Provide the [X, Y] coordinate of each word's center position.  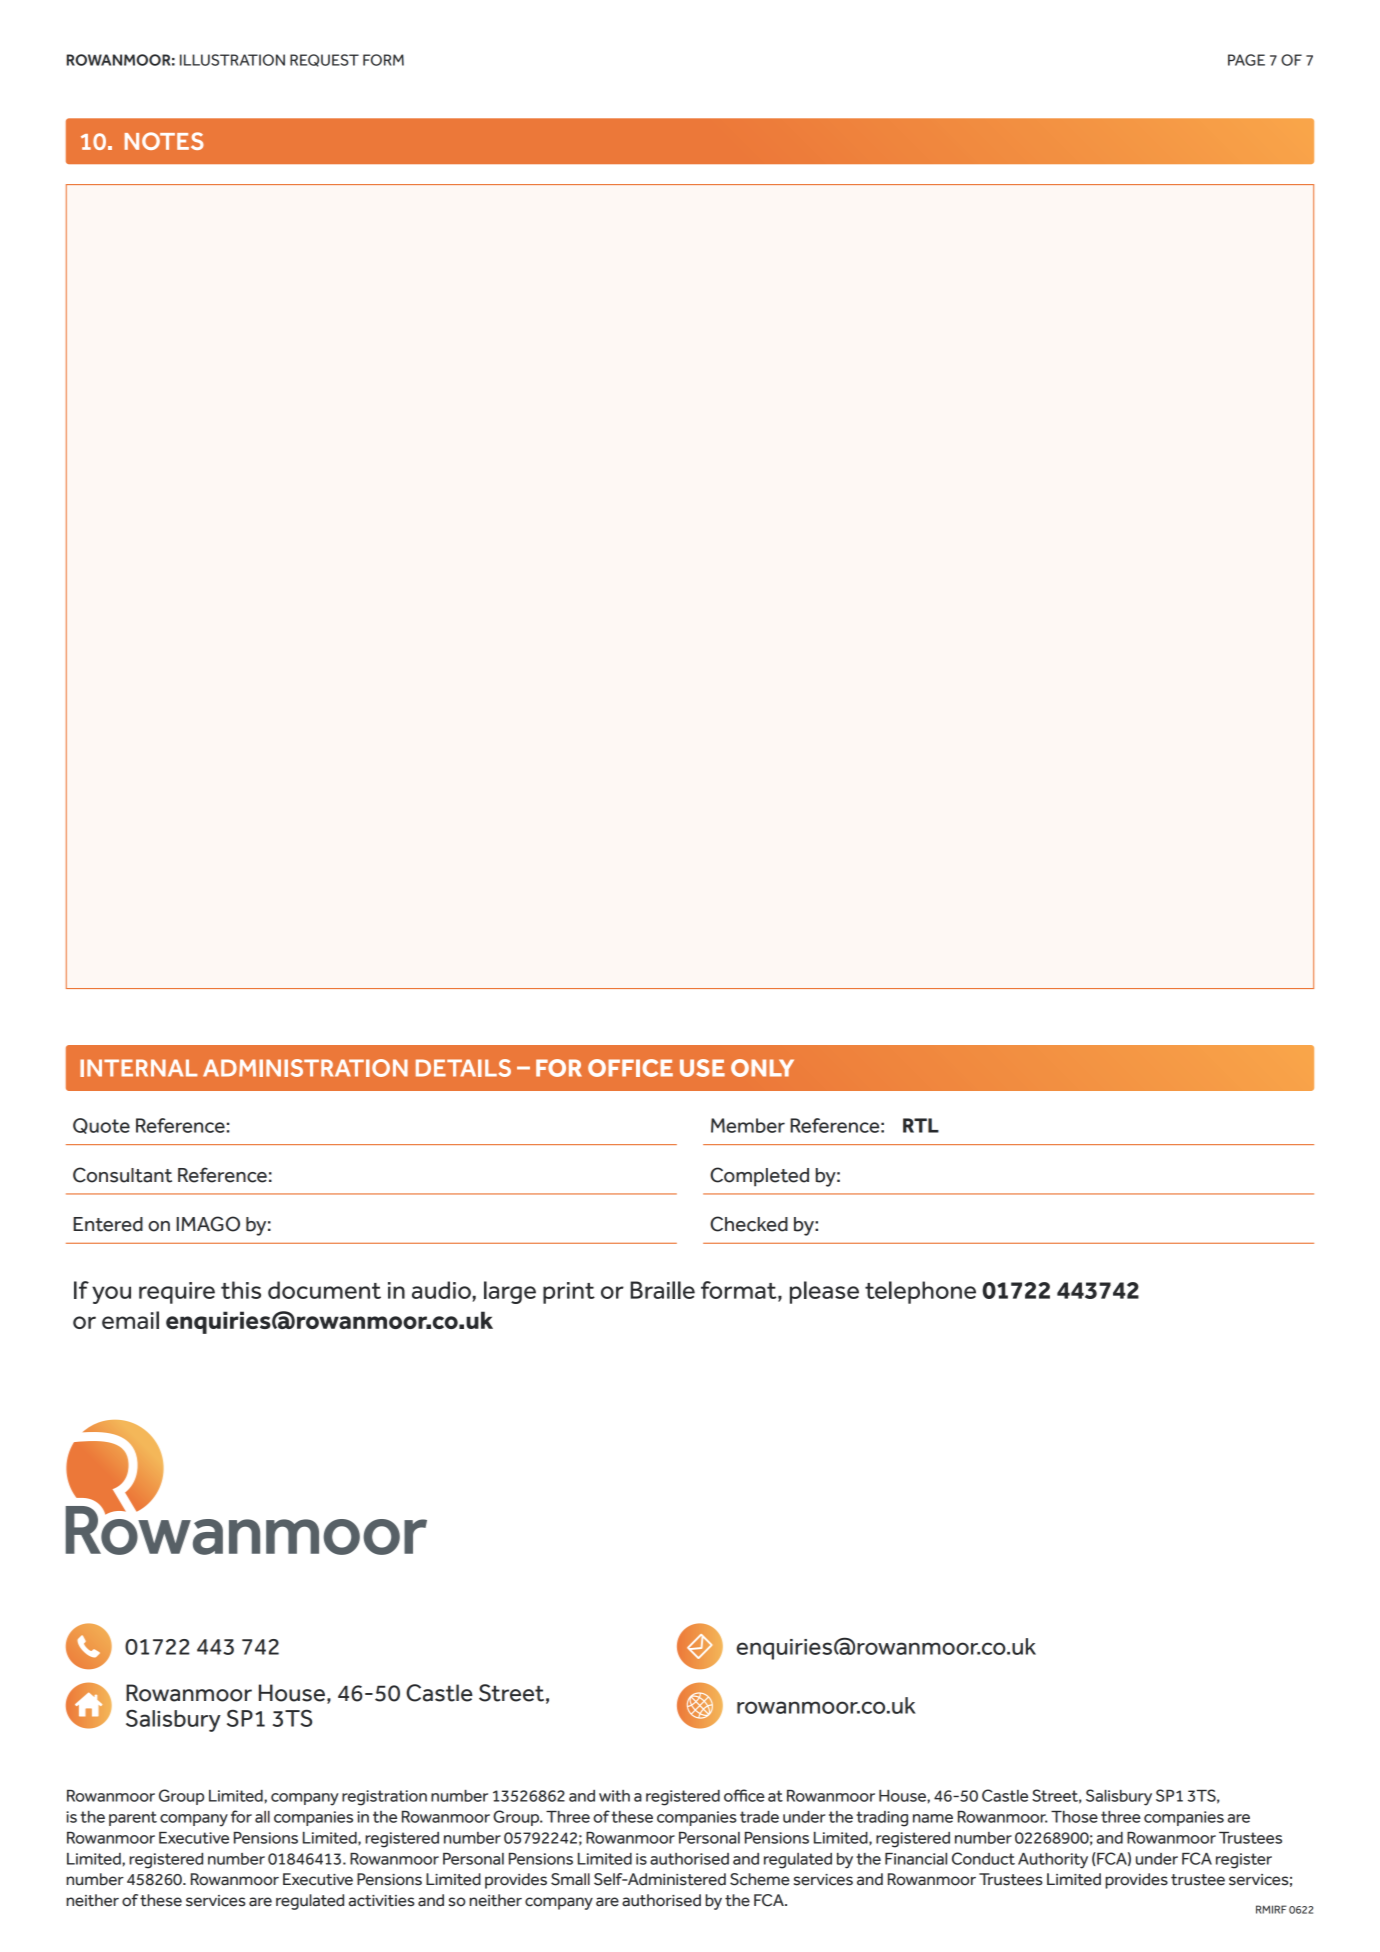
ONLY [762, 1068]
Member [748, 1125]
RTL [921, 1125]
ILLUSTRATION [232, 60]
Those [1074, 1817]
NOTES [164, 141]
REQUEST [324, 60]
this [241, 1290]
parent [133, 1818]
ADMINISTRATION [305, 1068]
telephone [920, 1292]
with [614, 1796]
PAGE [1246, 60]
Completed [759, 1177]
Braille [662, 1290]
